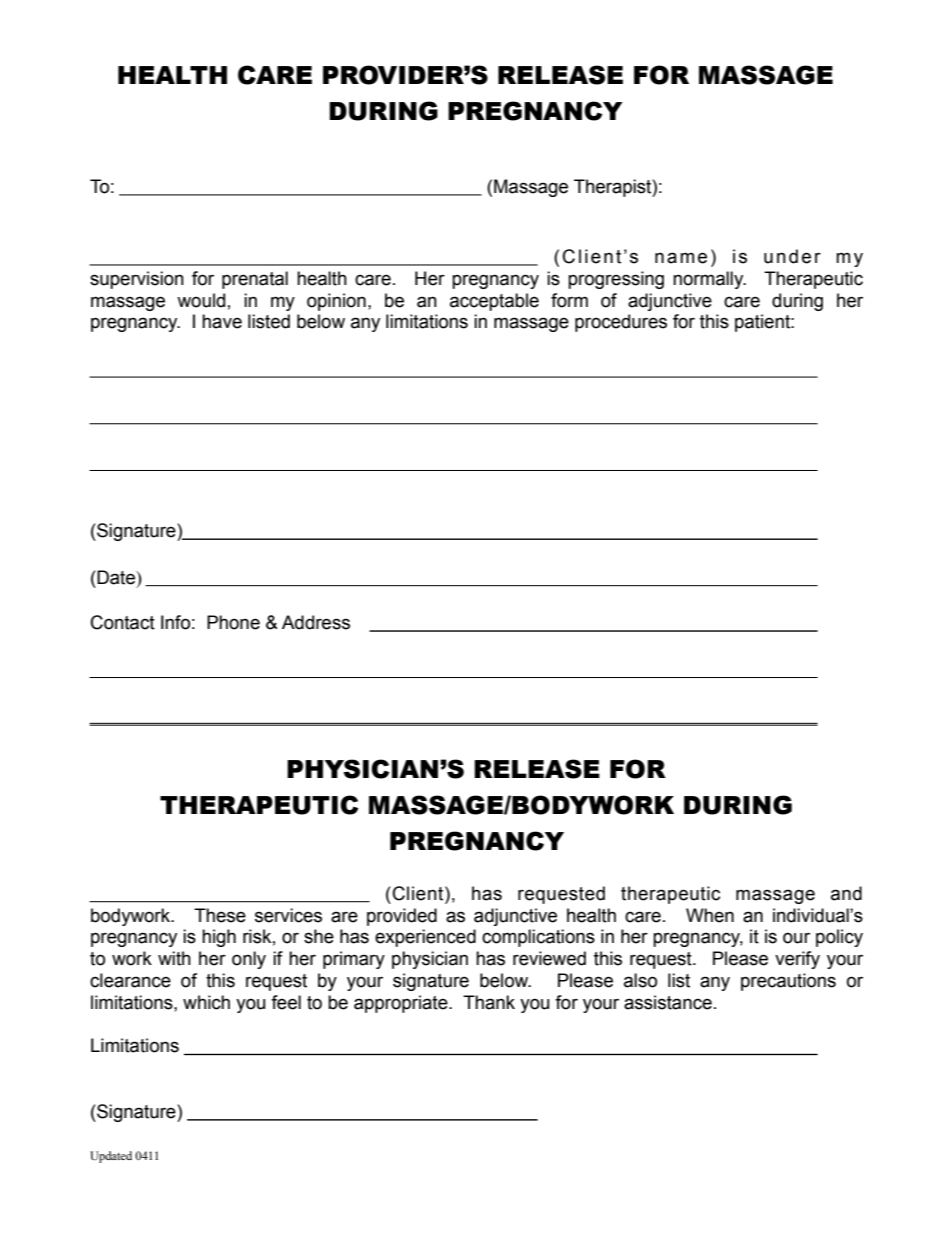 Image resolution: width=952 pixels, height=1233 pixels. I want to click on acceptable, so click(494, 302).
